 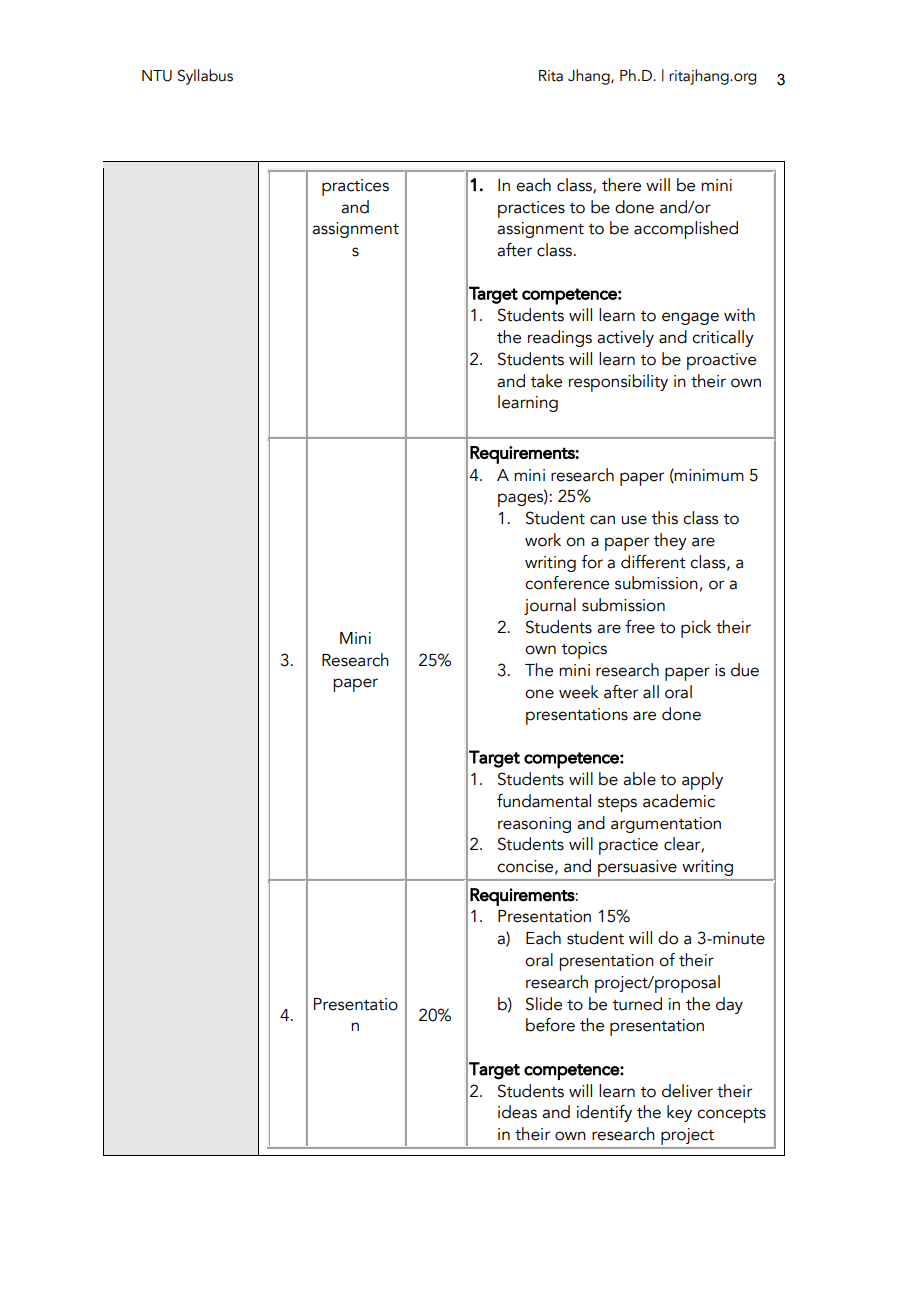 What do you see at coordinates (543, 540) in the screenshot?
I see `work` at bounding box center [543, 540].
